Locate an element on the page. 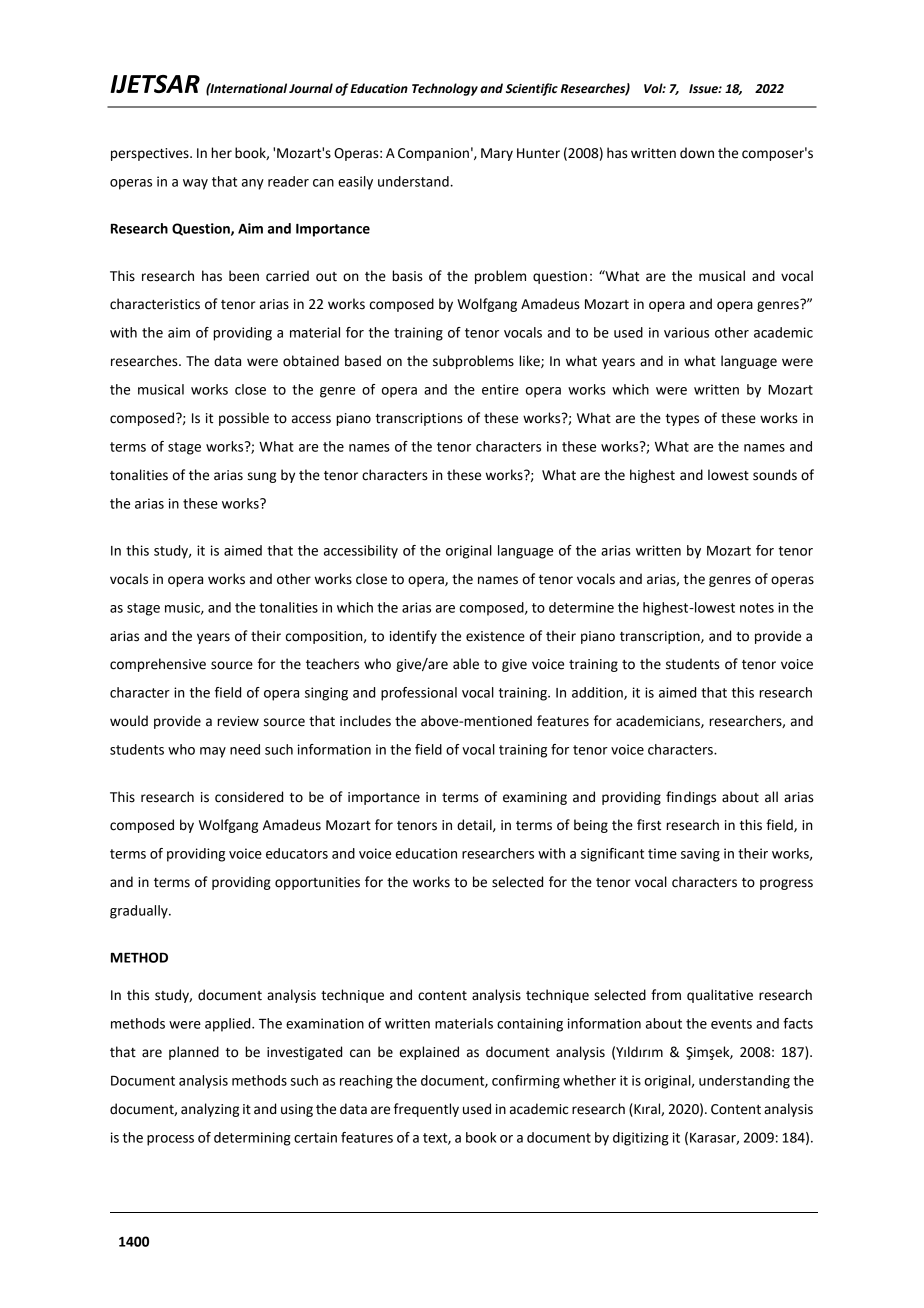 The width and height of the page is (924, 1308). notes is located at coordinates (757, 608).
